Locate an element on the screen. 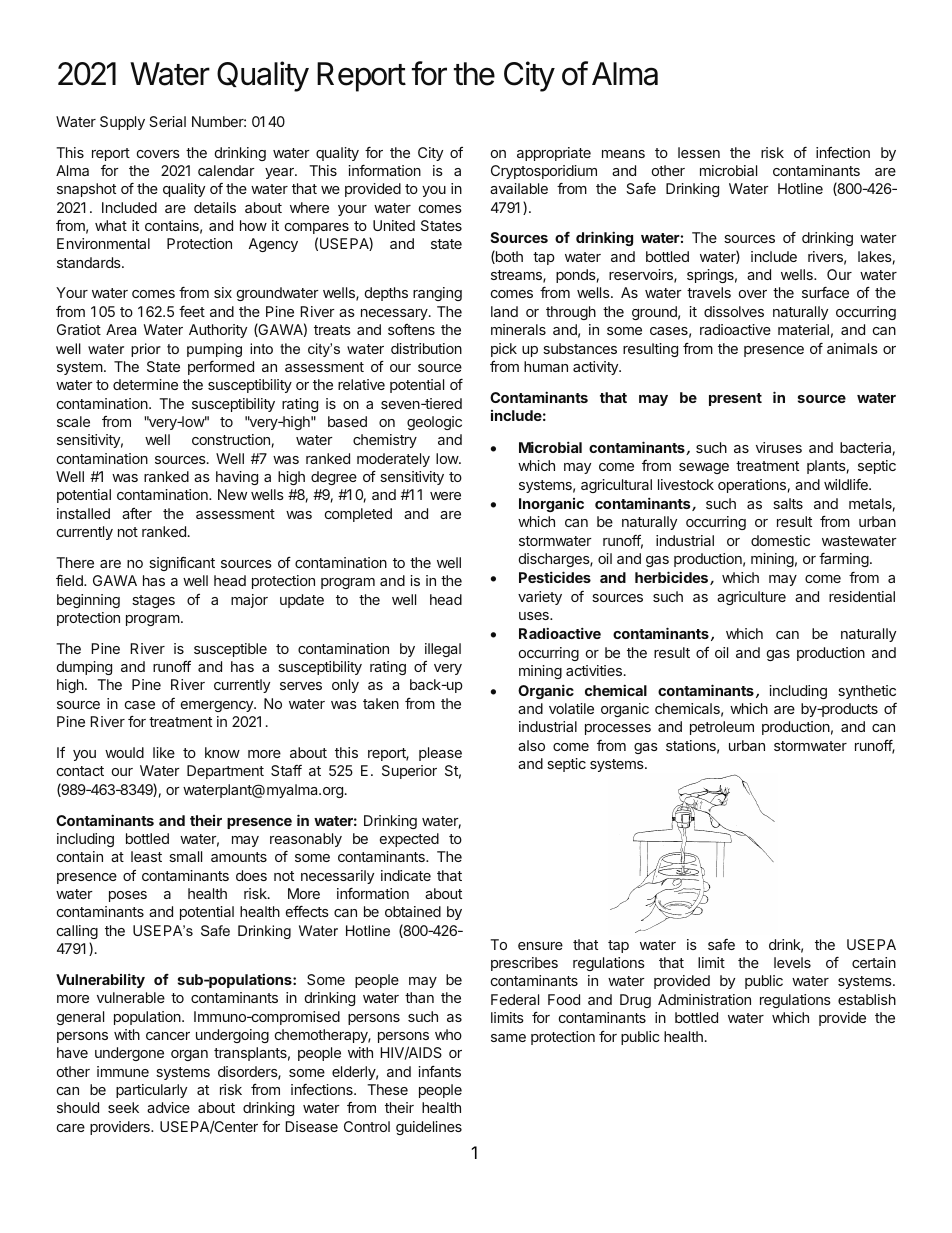 The height and width of the screenshot is (1233, 952). available is located at coordinates (519, 188).
